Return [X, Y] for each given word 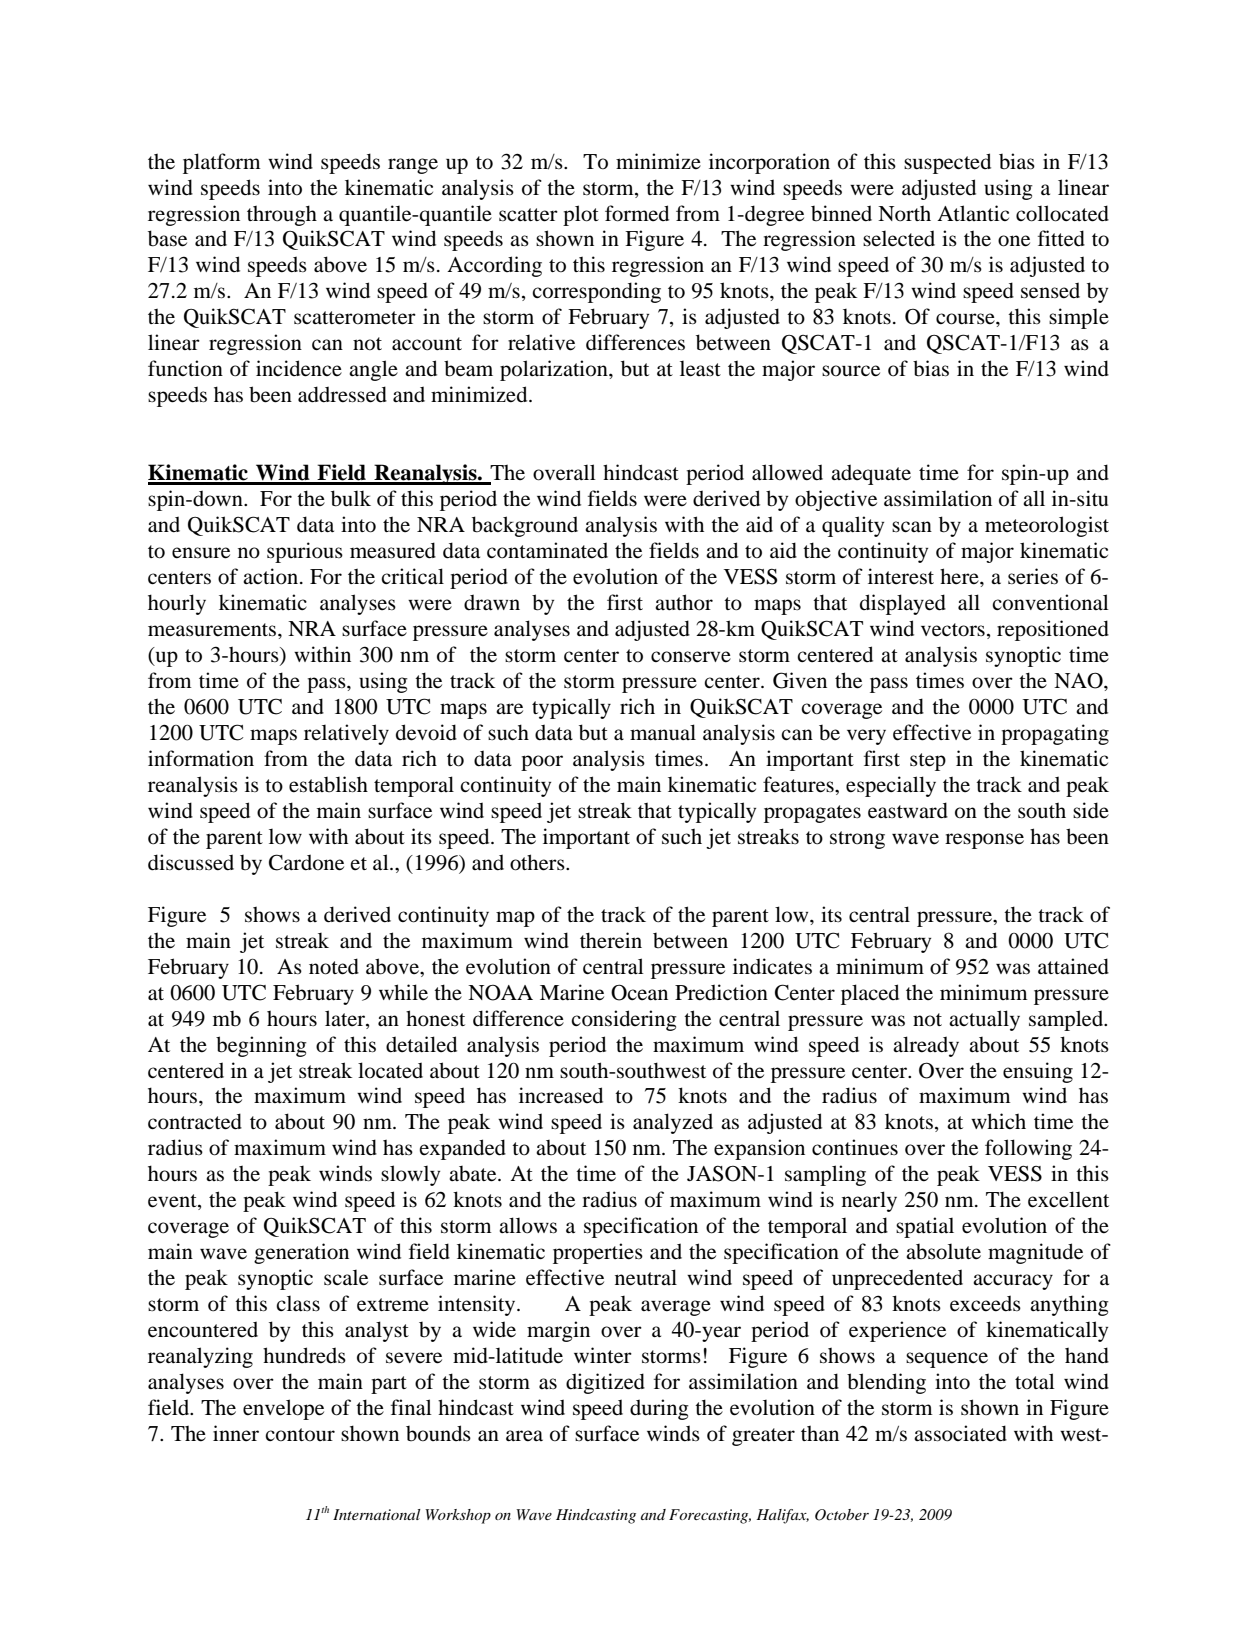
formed [637, 213]
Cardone [306, 862]
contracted [195, 1121]
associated [960, 1433]
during [659, 1409]
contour [300, 1435]
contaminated [547, 550]
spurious [305, 552]
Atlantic [973, 213]
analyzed [673, 1123]
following [1028, 1149]
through [282, 215]
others [538, 862]
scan [912, 527]
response [984, 841]
